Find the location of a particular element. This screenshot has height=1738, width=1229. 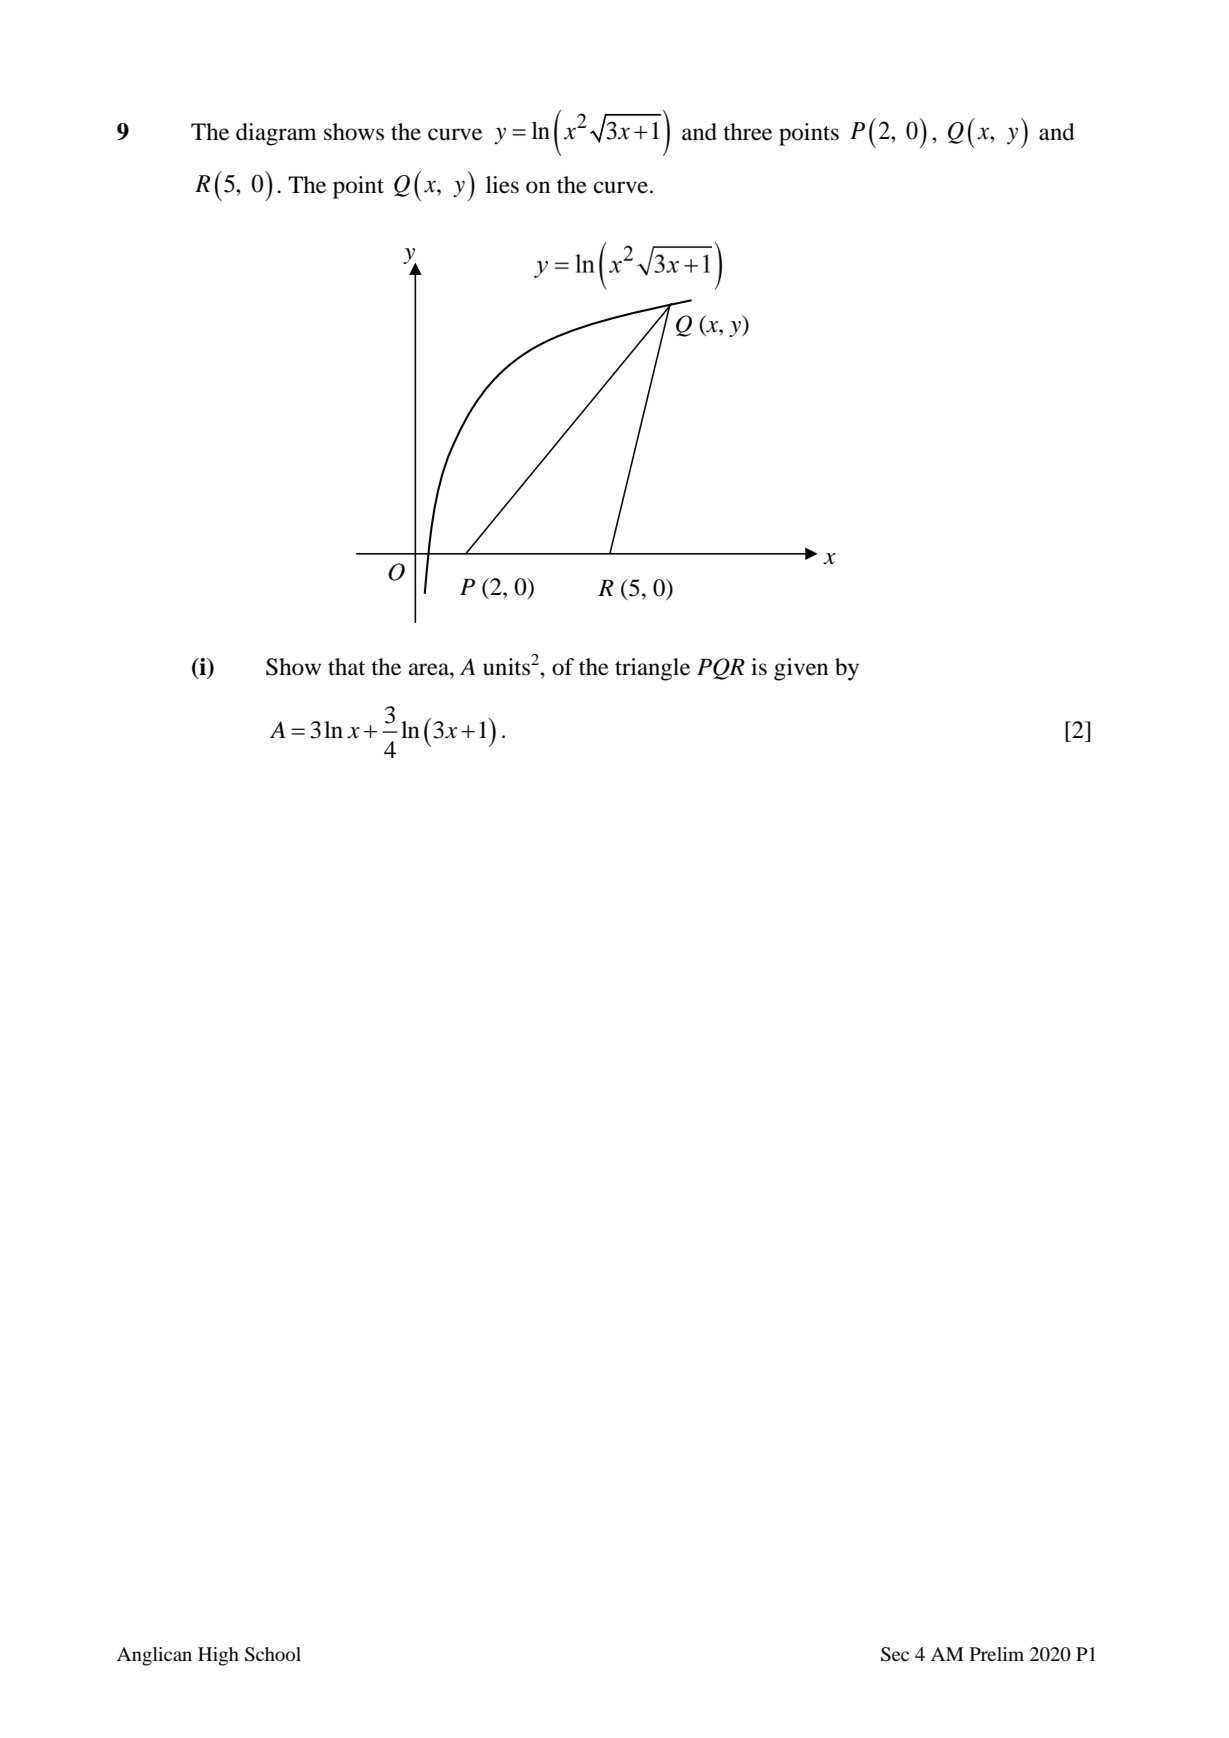

triangle is located at coordinates (652, 669).
